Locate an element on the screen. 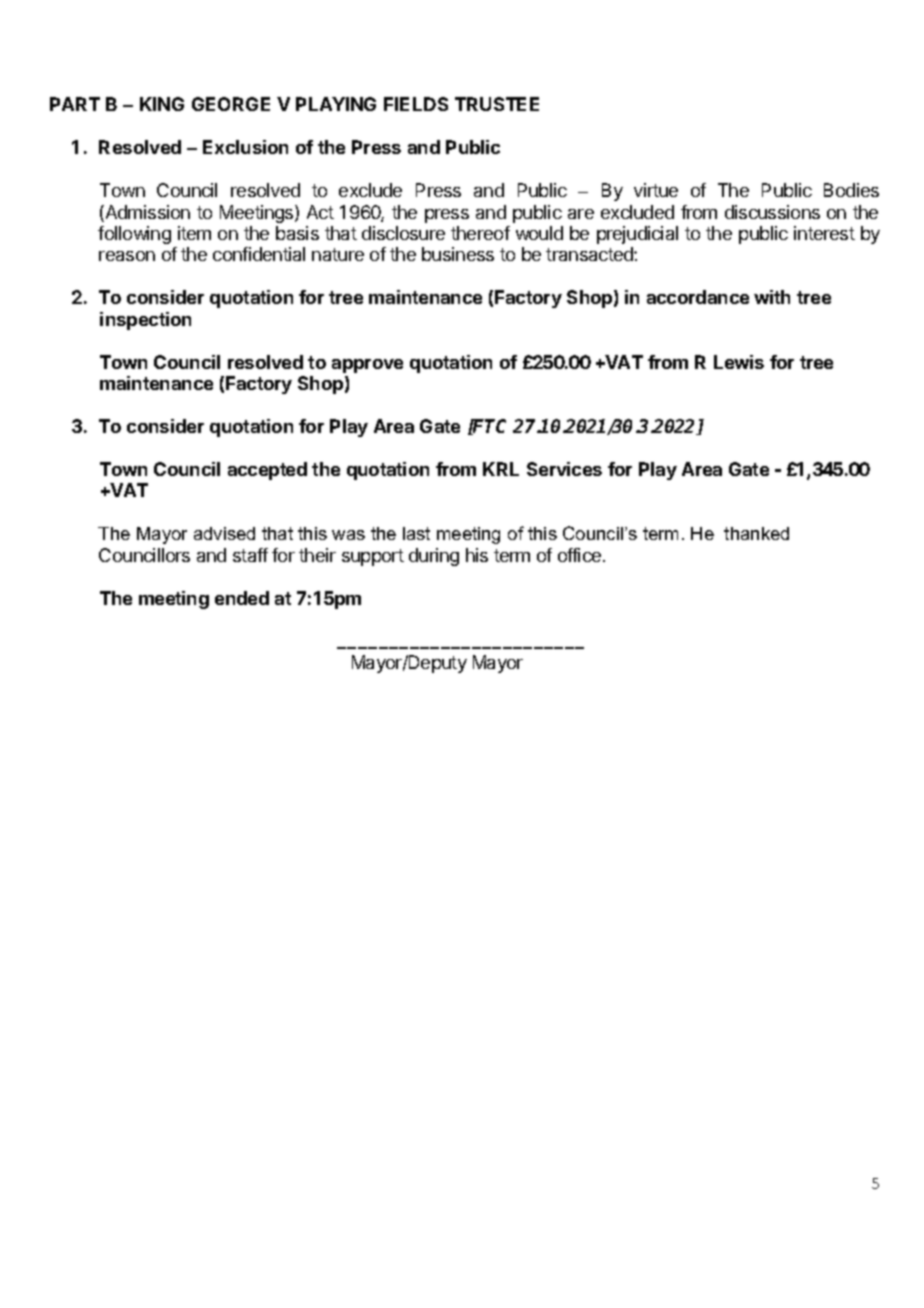 The height and width of the screenshot is (1308, 924). TRUSTEE is located at coordinates (497, 104).
